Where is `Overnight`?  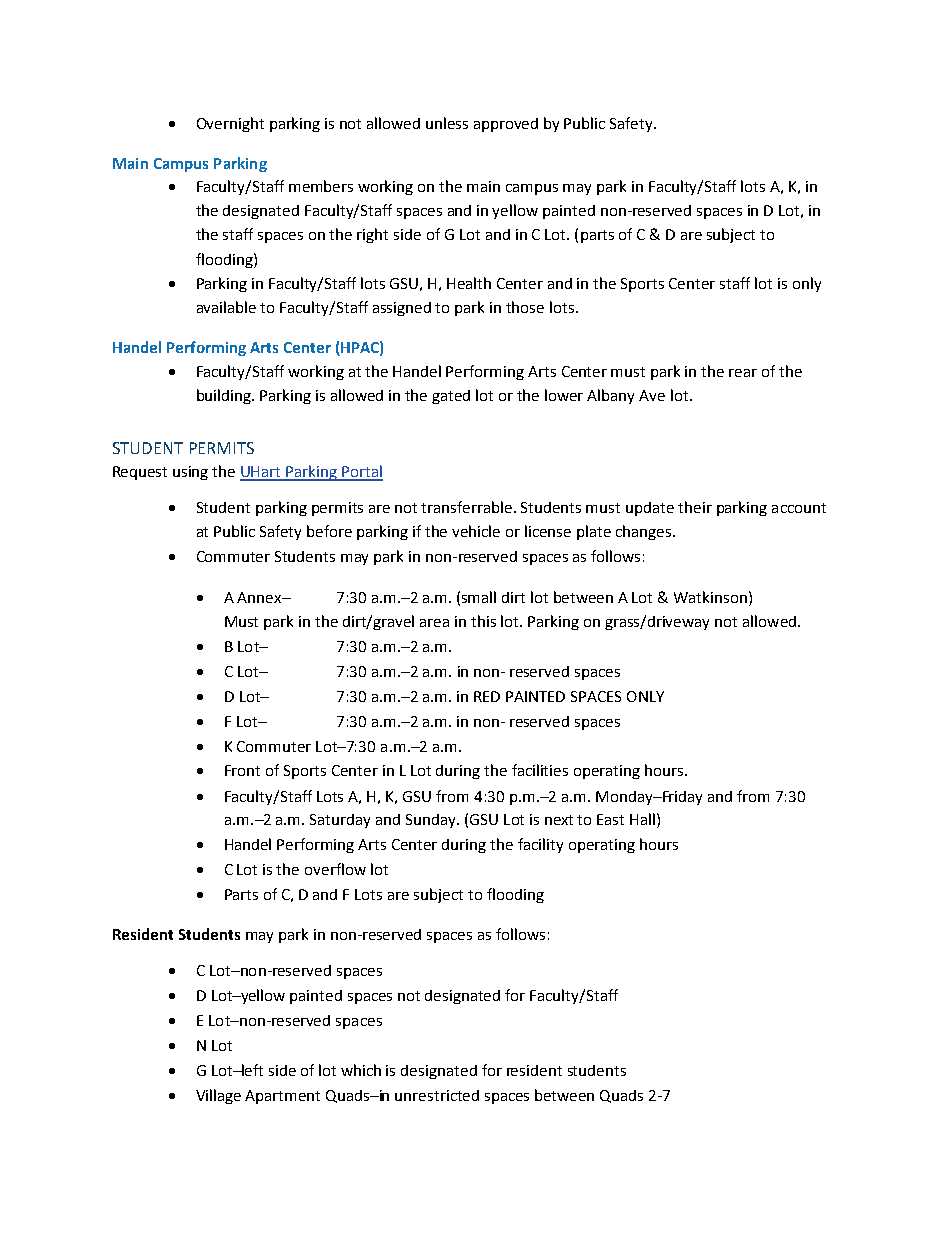
Overnight is located at coordinates (230, 124).
